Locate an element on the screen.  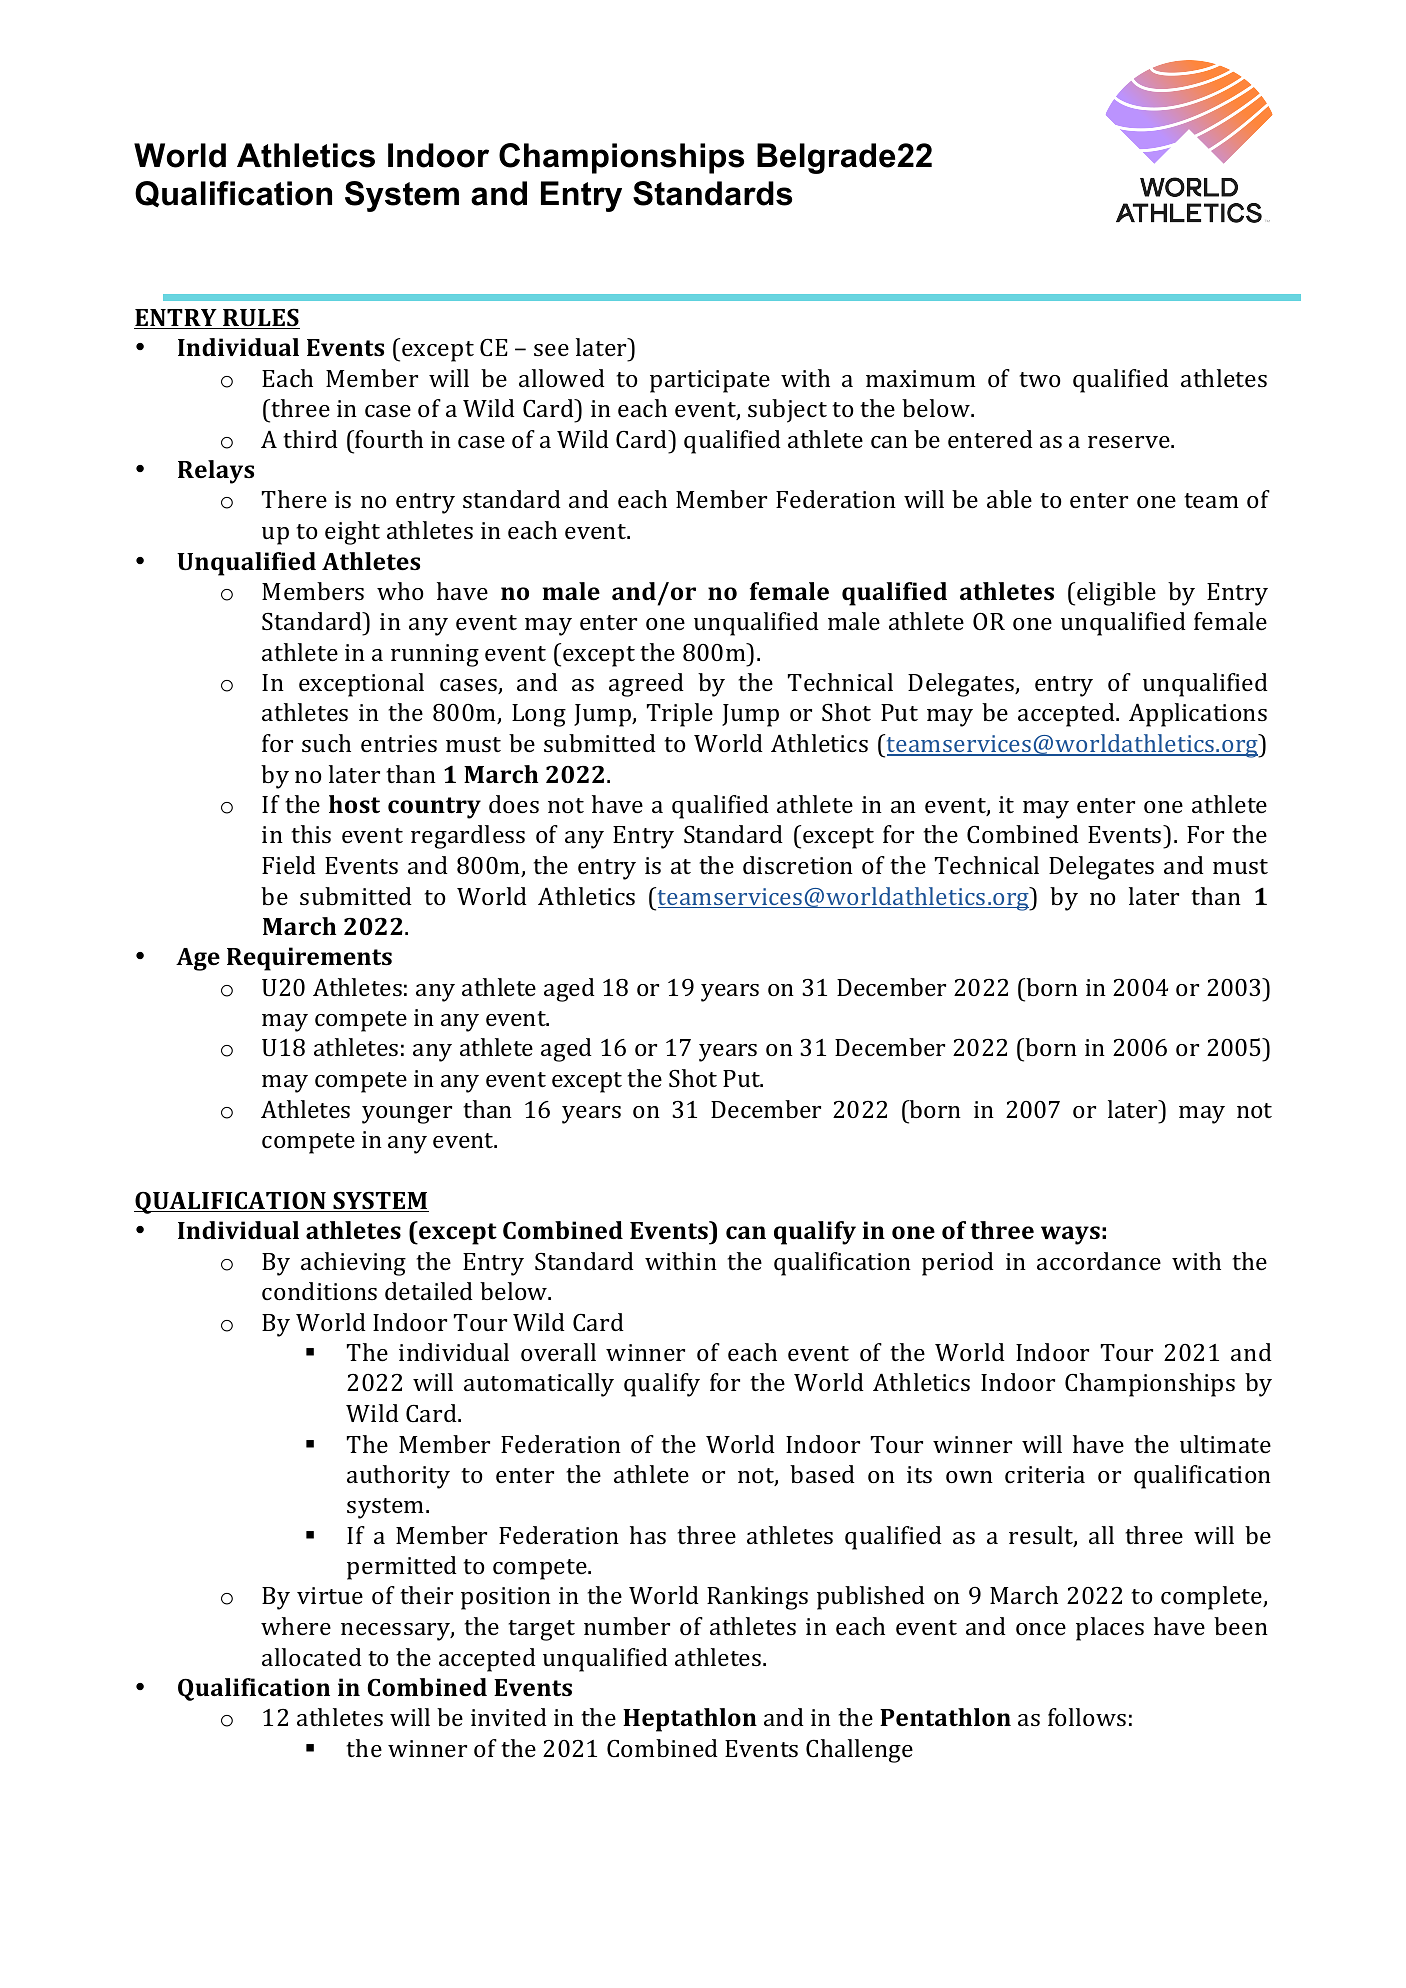
discretion is located at coordinates (798, 865).
